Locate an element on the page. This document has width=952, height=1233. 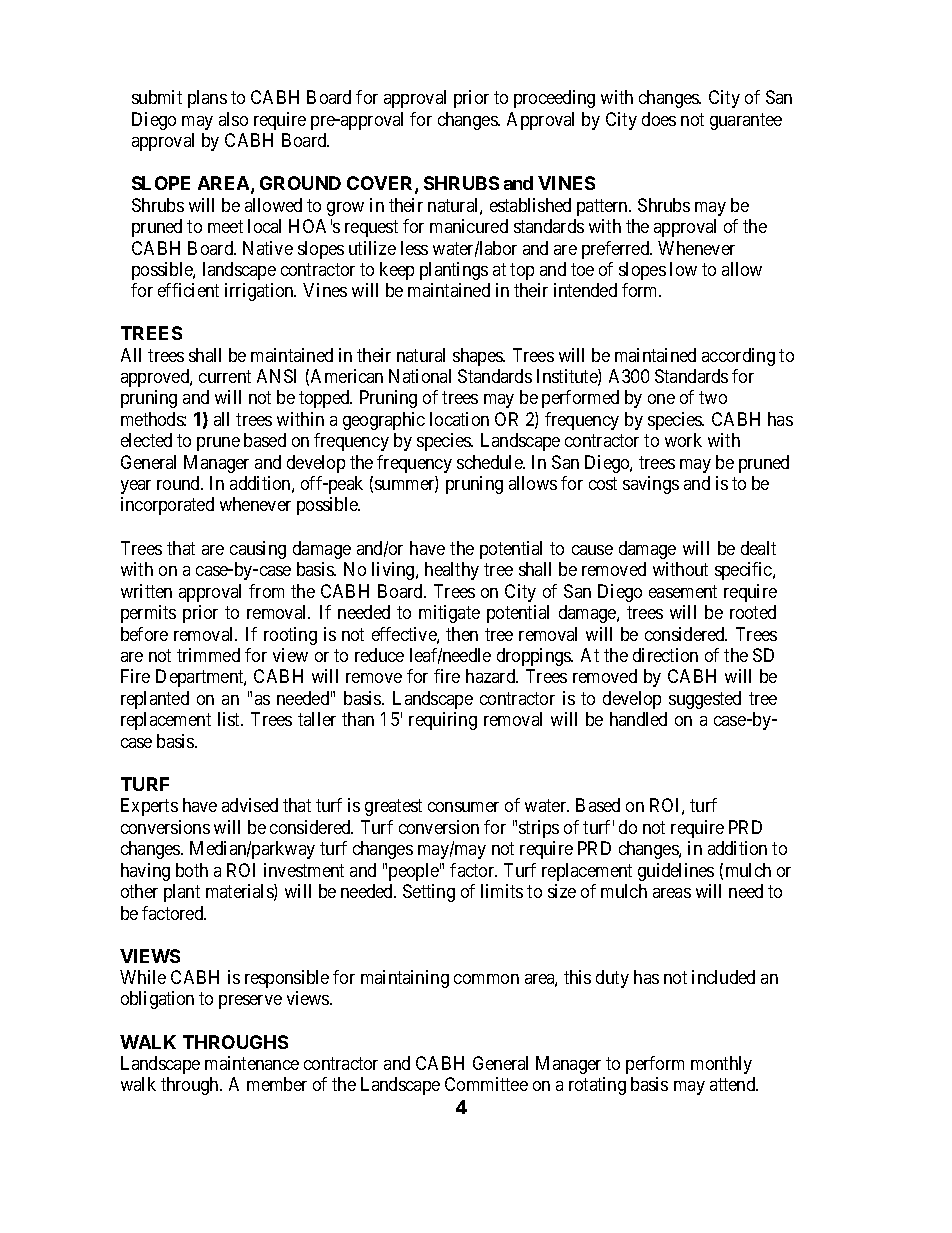
list is located at coordinates (230, 719).
